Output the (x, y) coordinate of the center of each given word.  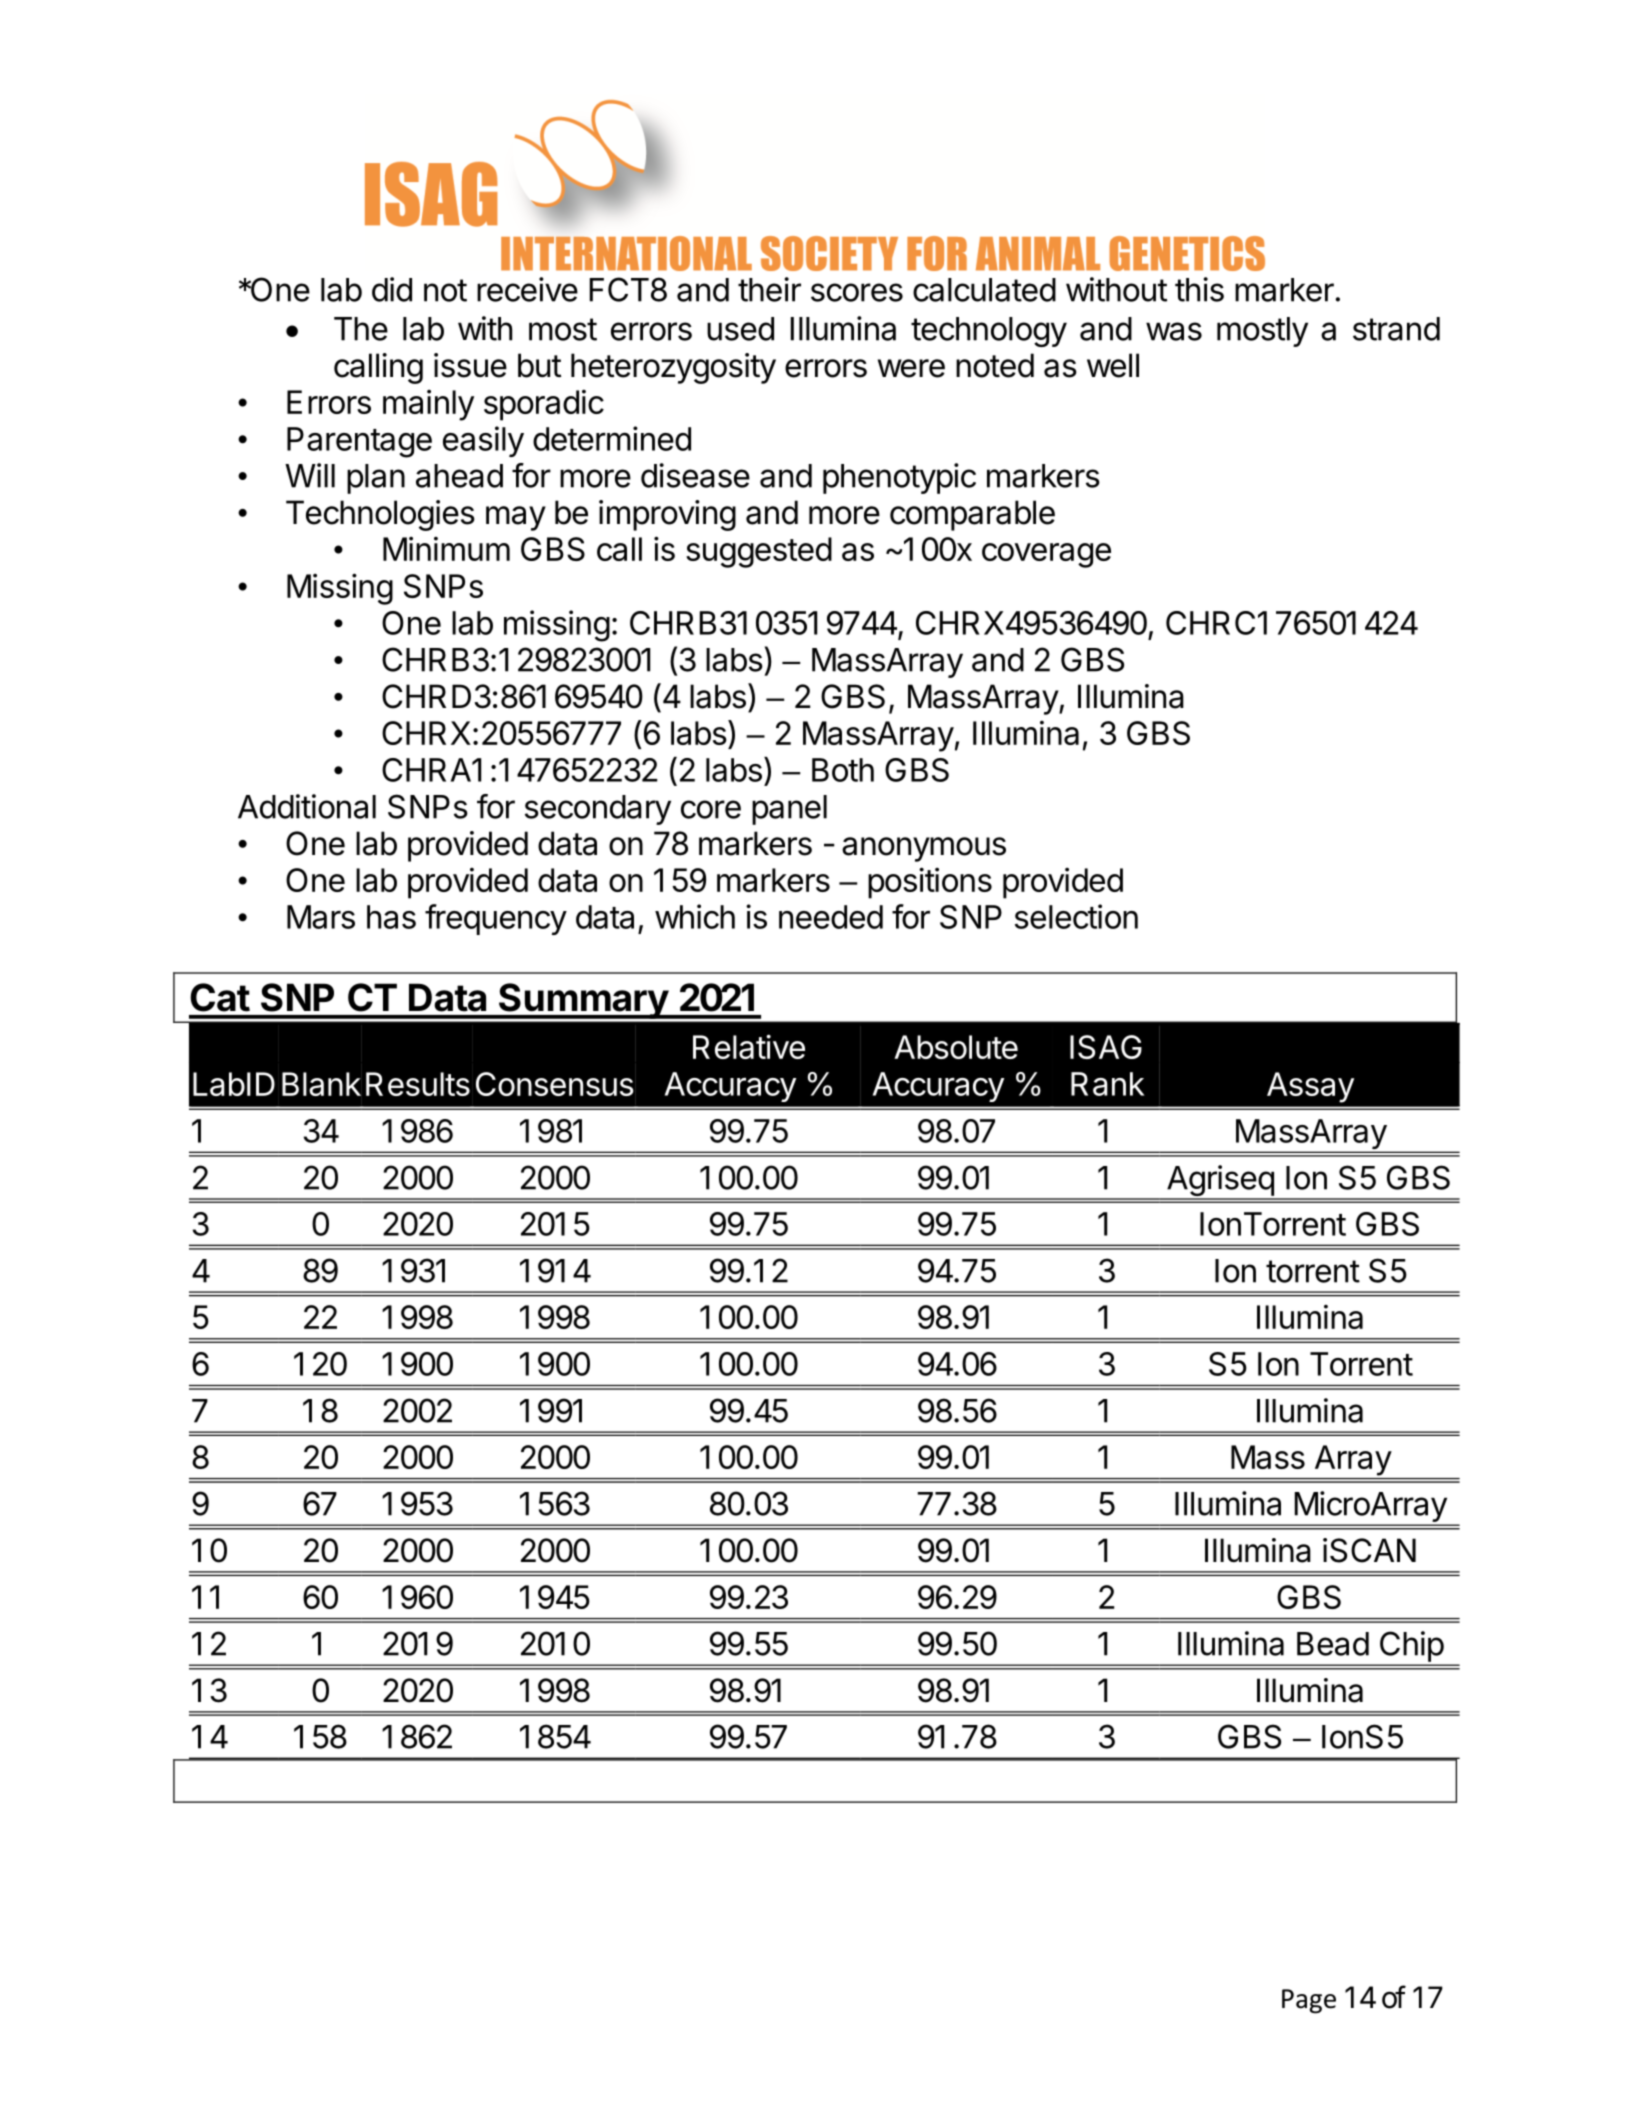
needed (831, 917)
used (740, 329)
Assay (1310, 1087)
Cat (220, 997)
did (392, 289)
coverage (1046, 555)
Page (1309, 2001)
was (1174, 331)
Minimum (446, 549)
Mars (321, 917)
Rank (1108, 1084)
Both (843, 770)
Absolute (956, 1047)
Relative (749, 1046)
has (391, 917)
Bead (1333, 1644)
